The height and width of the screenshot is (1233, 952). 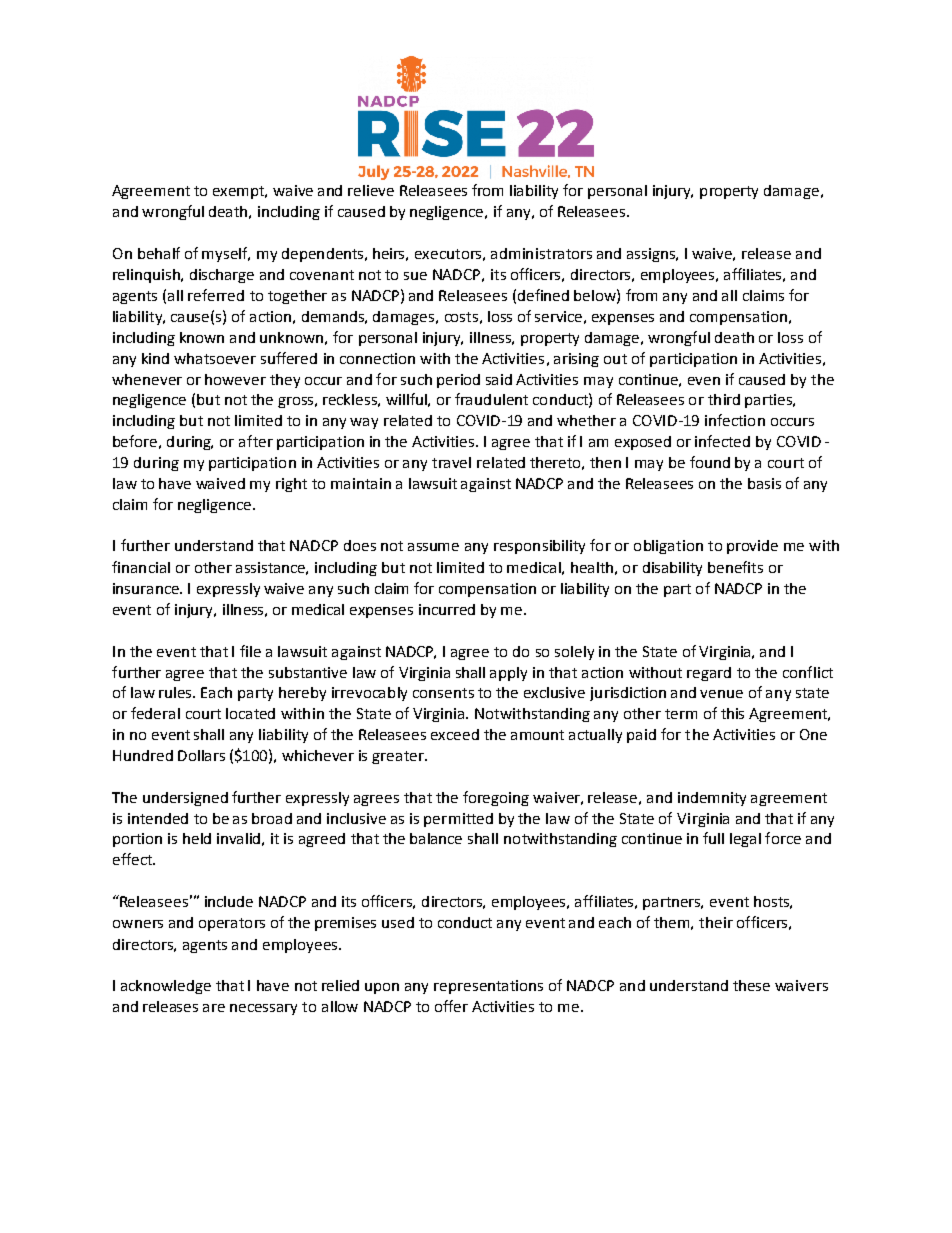 What do you see at coordinates (256, 441) in the screenshot?
I see `after` at bounding box center [256, 441].
